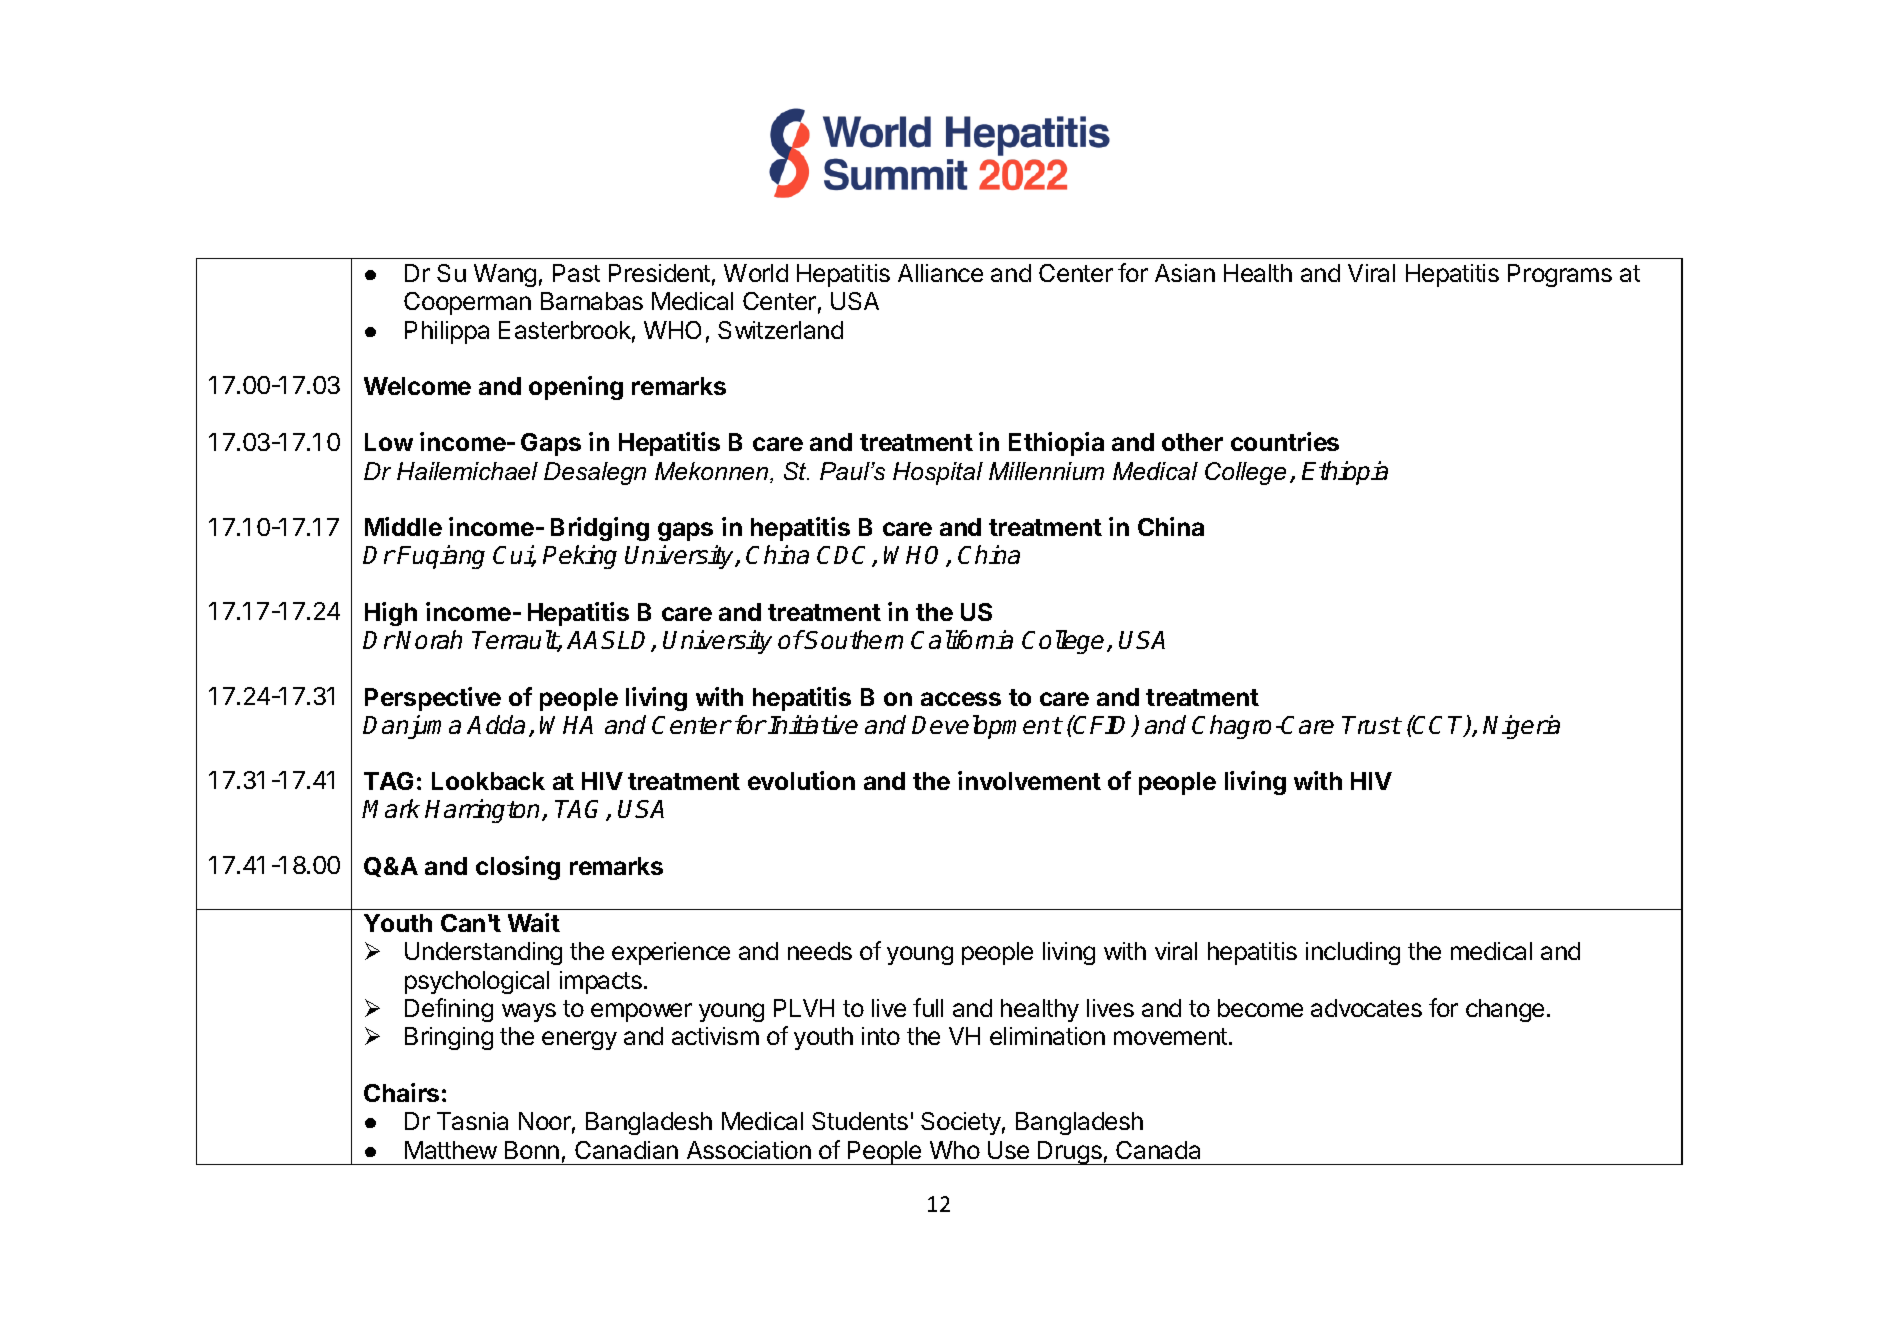 Image resolution: width=1878 pixels, height=1328 pixels. Describe the element at coordinates (987, 727) in the screenshot. I see `Development` at that location.
